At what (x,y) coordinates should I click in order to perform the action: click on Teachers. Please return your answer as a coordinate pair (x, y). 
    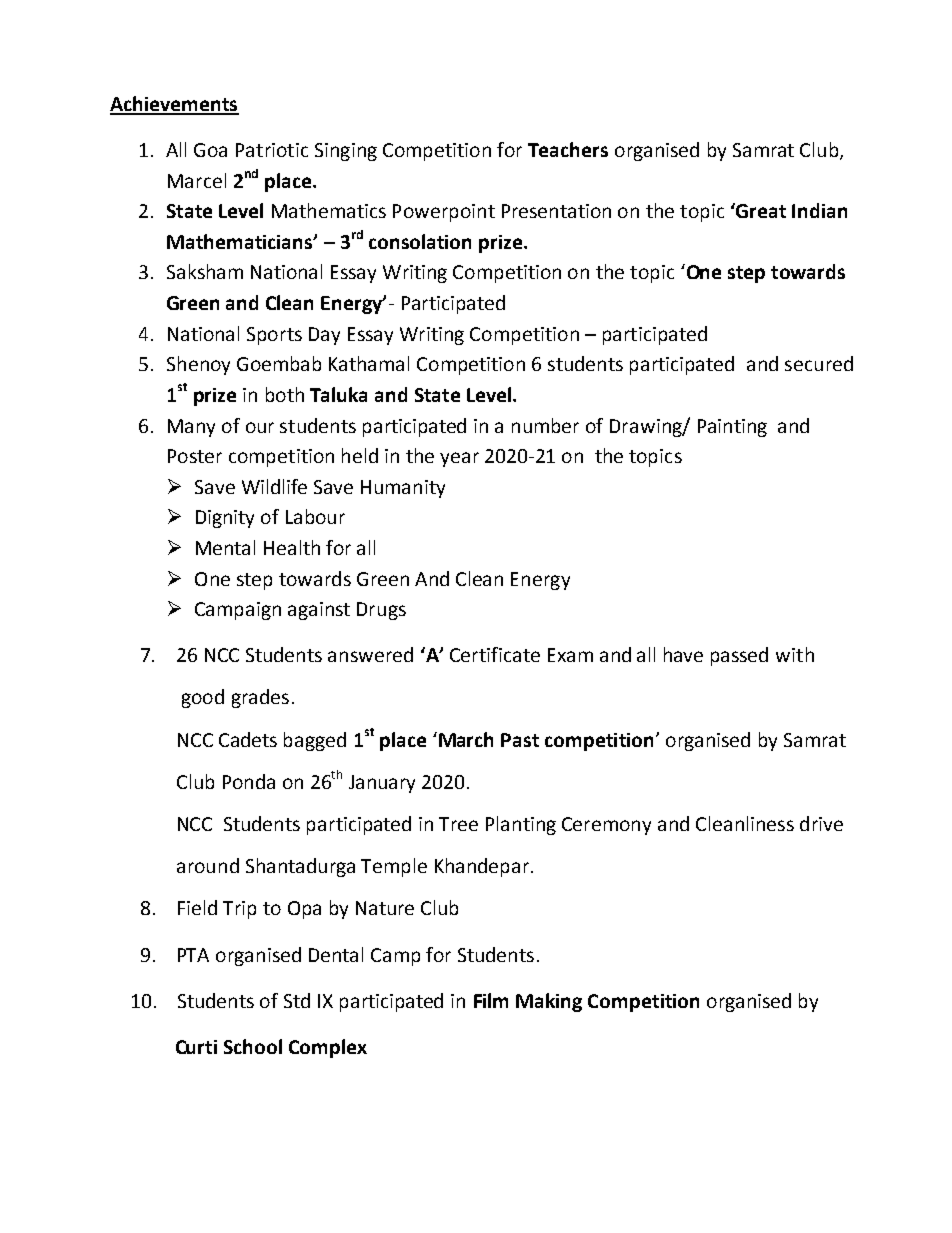
    Looking at the image, I should click on (568, 149).
